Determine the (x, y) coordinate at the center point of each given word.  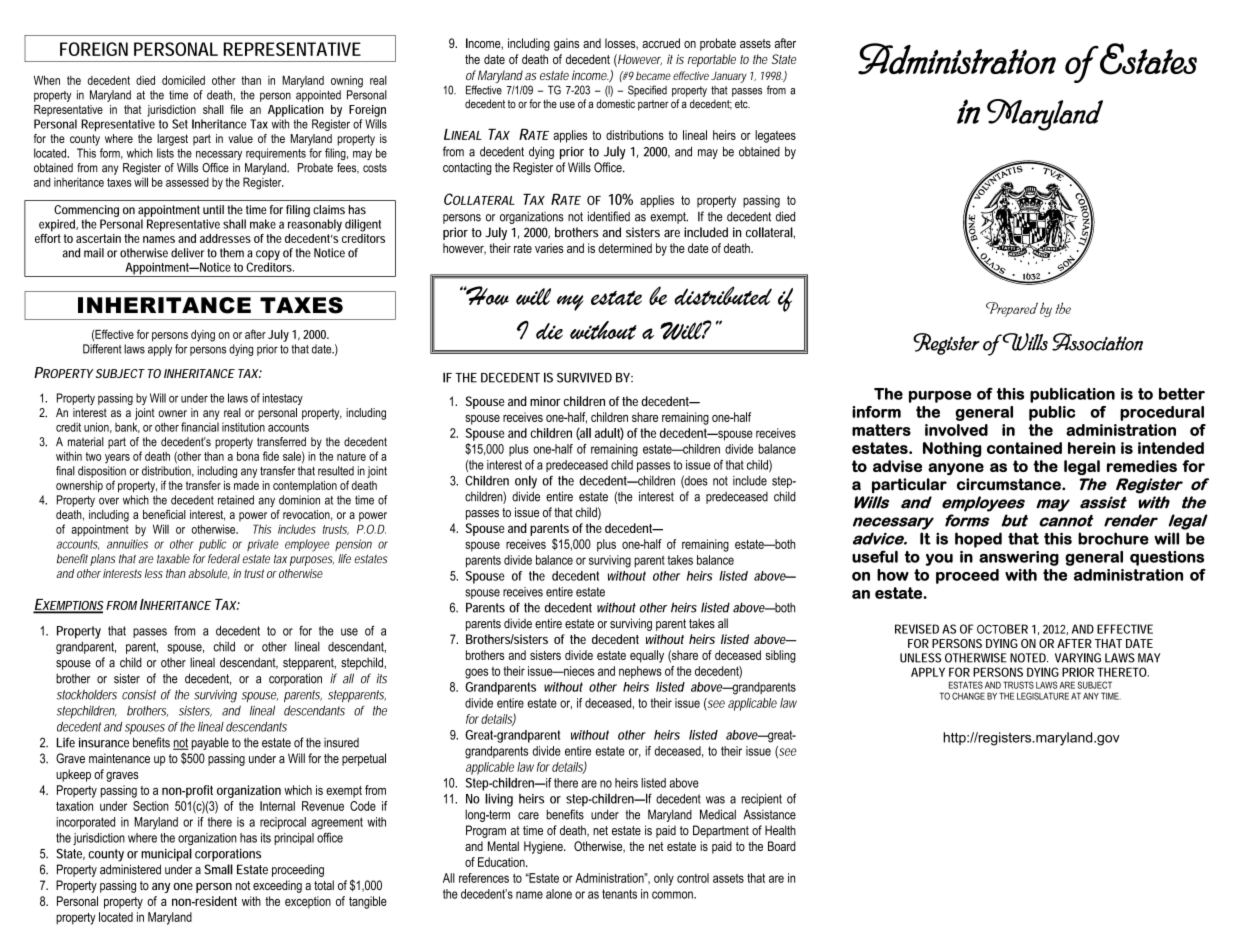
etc (742, 104)
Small (218, 869)
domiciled (183, 80)
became (653, 75)
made (246, 485)
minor (545, 401)
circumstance (1010, 484)
